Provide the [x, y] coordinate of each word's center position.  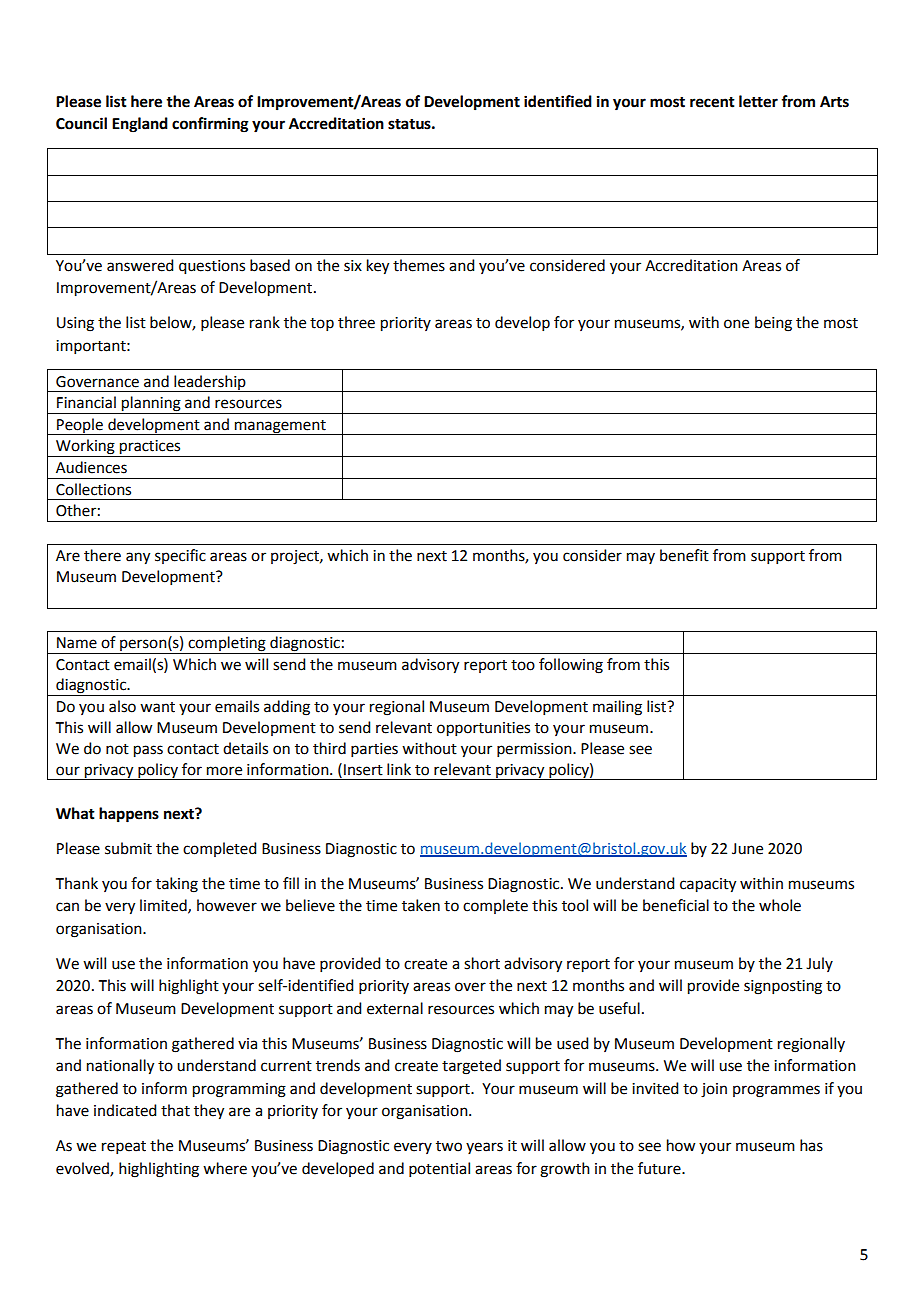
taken [421, 905]
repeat [124, 1147]
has [811, 1145]
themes [419, 265]
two [449, 1146]
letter [758, 101]
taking [177, 885]
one [736, 324]
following [571, 666]
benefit [684, 555]
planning [151, 405]
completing [227, 644]
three [356, 322]
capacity [708, 885]
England [140, 125]
